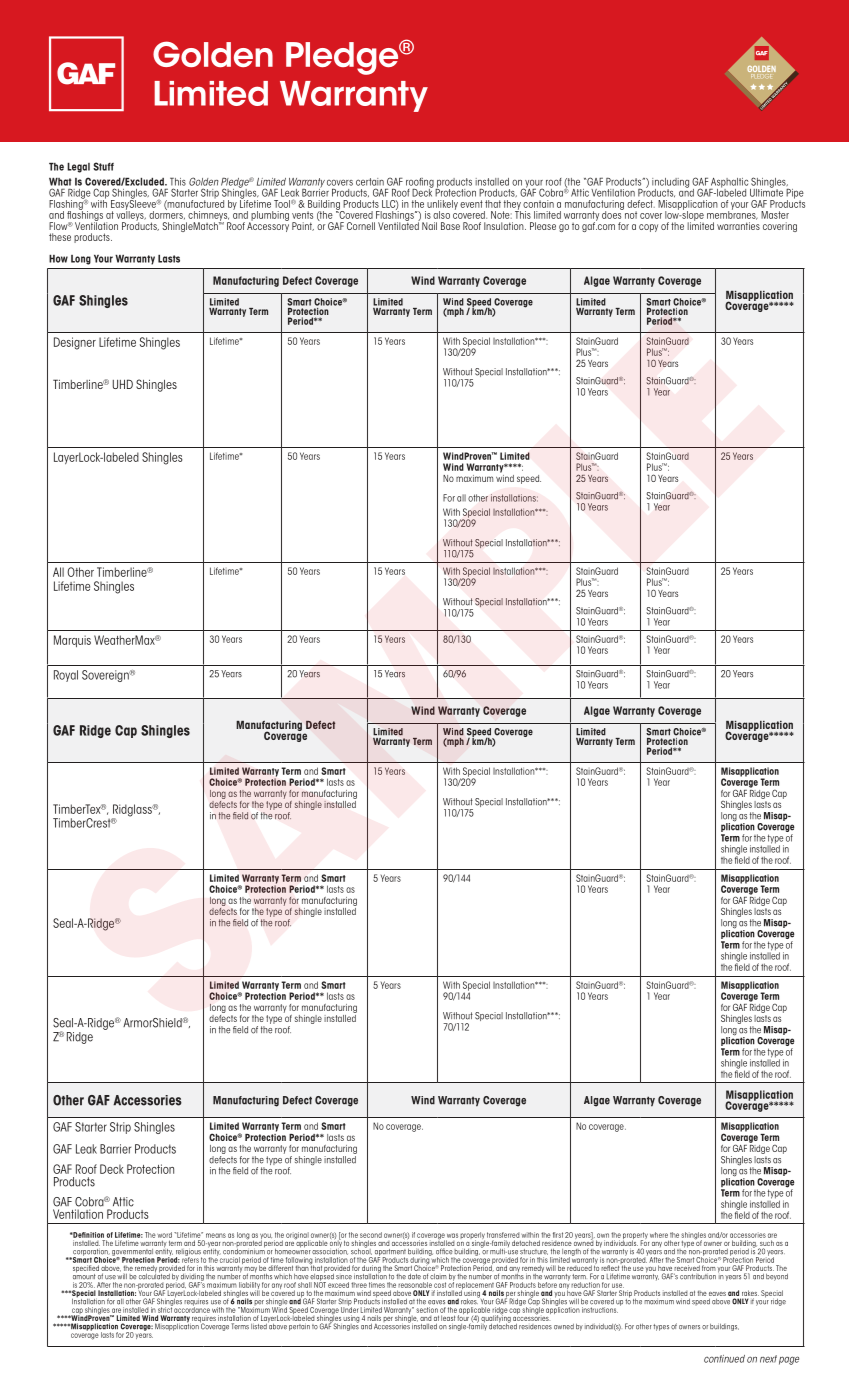 The width and height of the screenshot is (849, 1400). I want to click on Stuff, so click(103, 166).
